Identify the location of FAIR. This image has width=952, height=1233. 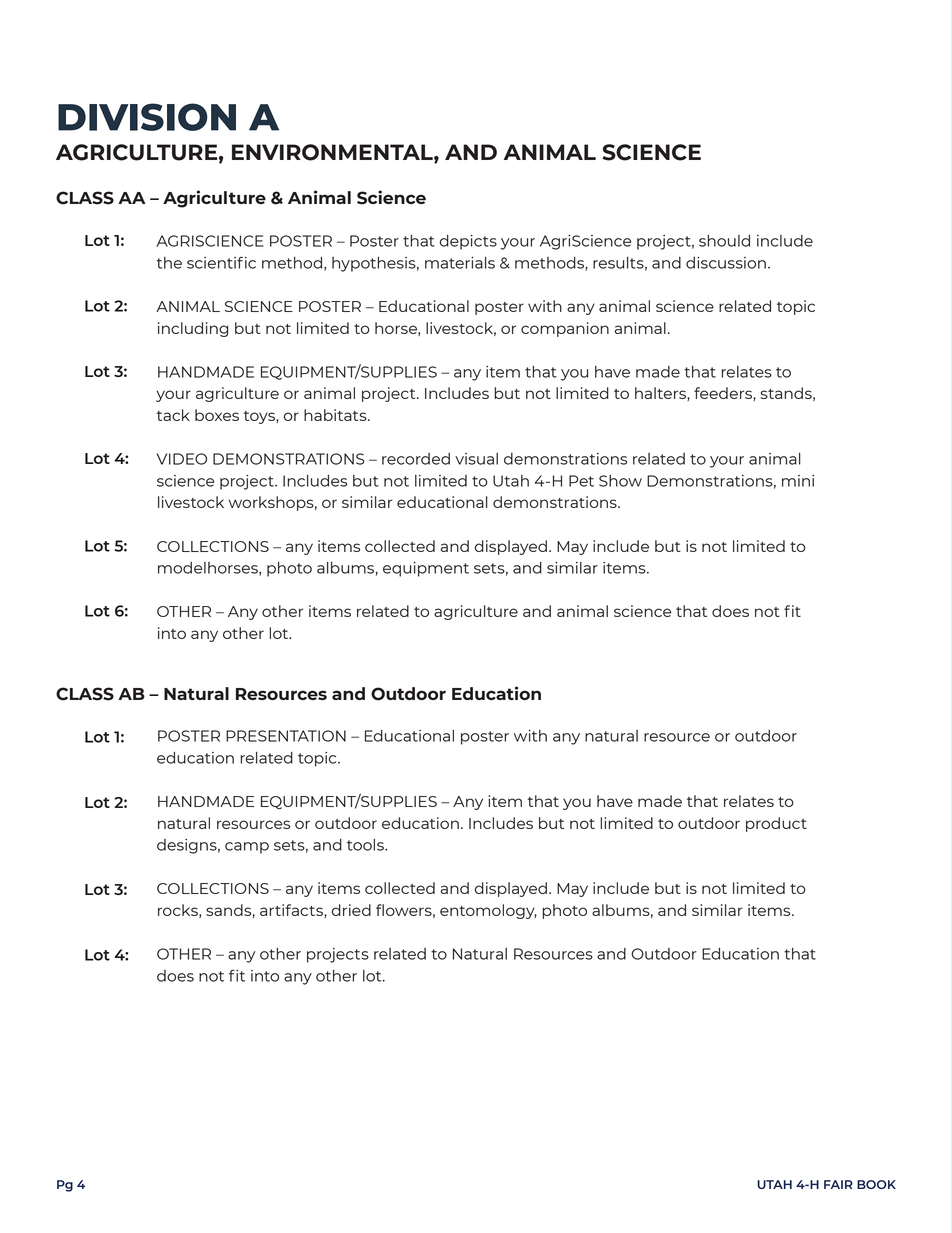
(838, 1184).
